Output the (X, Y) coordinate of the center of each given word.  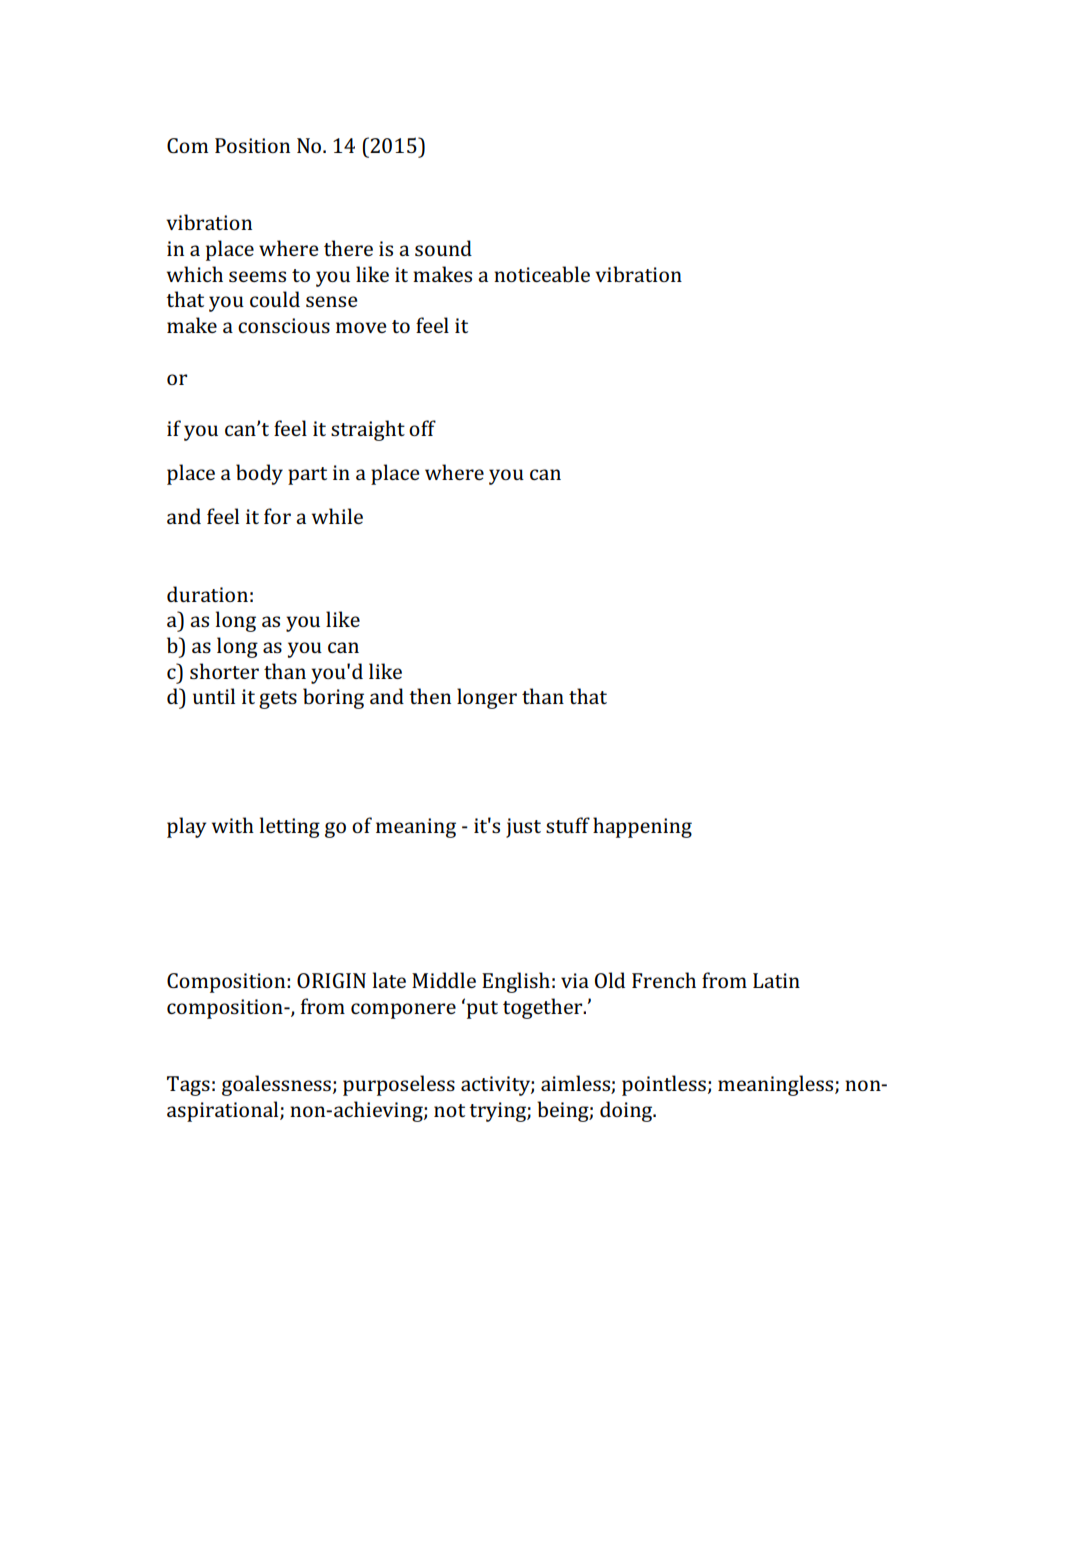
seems (257, 276)
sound (443, 248)
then (430, 696)
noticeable (542, 274)
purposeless (399, 1085)
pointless (664, 1085)
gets (278, 700)
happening (642, 827)
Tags (188, 1086)
